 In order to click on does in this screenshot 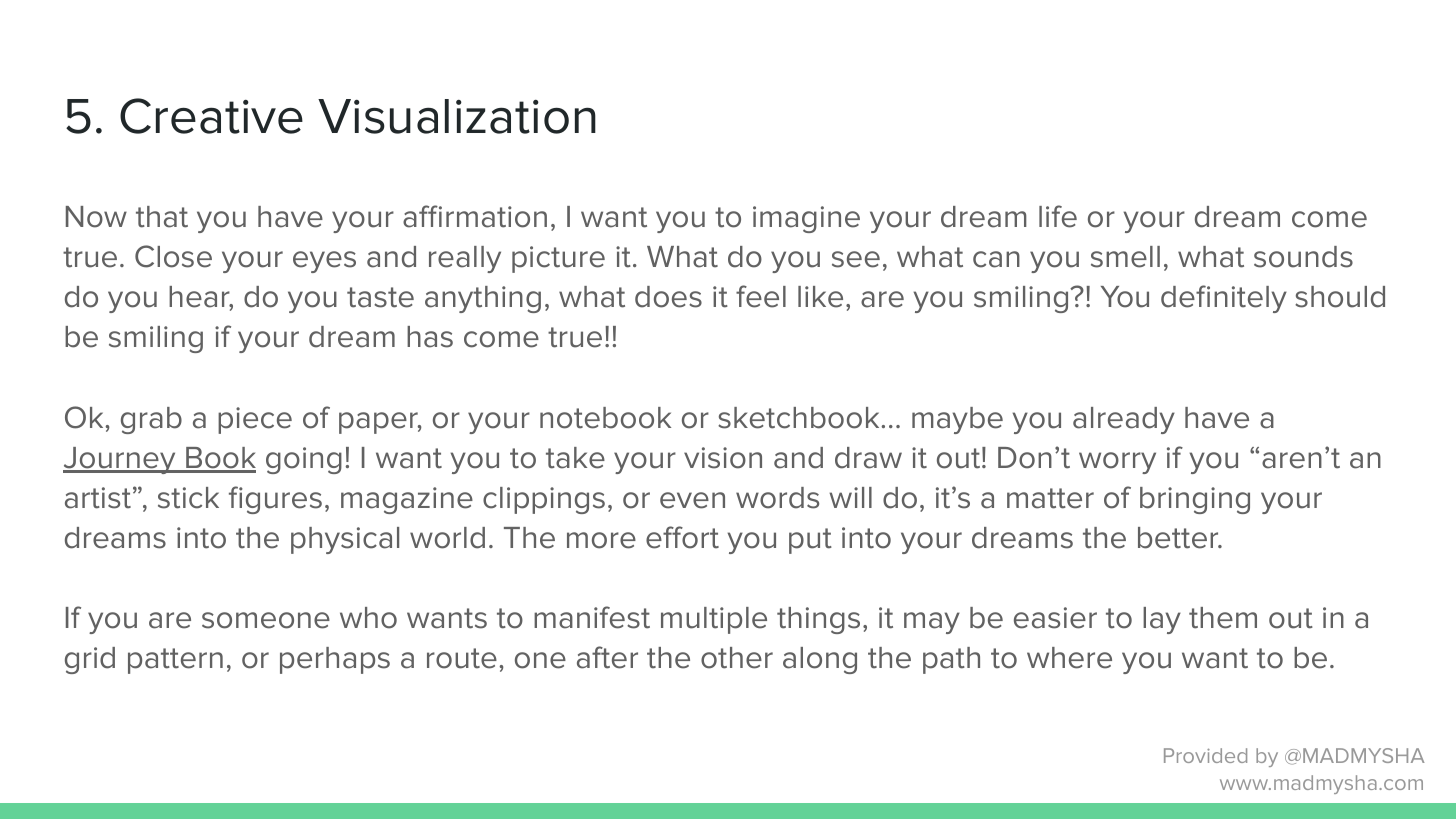, I will do `click(668, 297)`.
